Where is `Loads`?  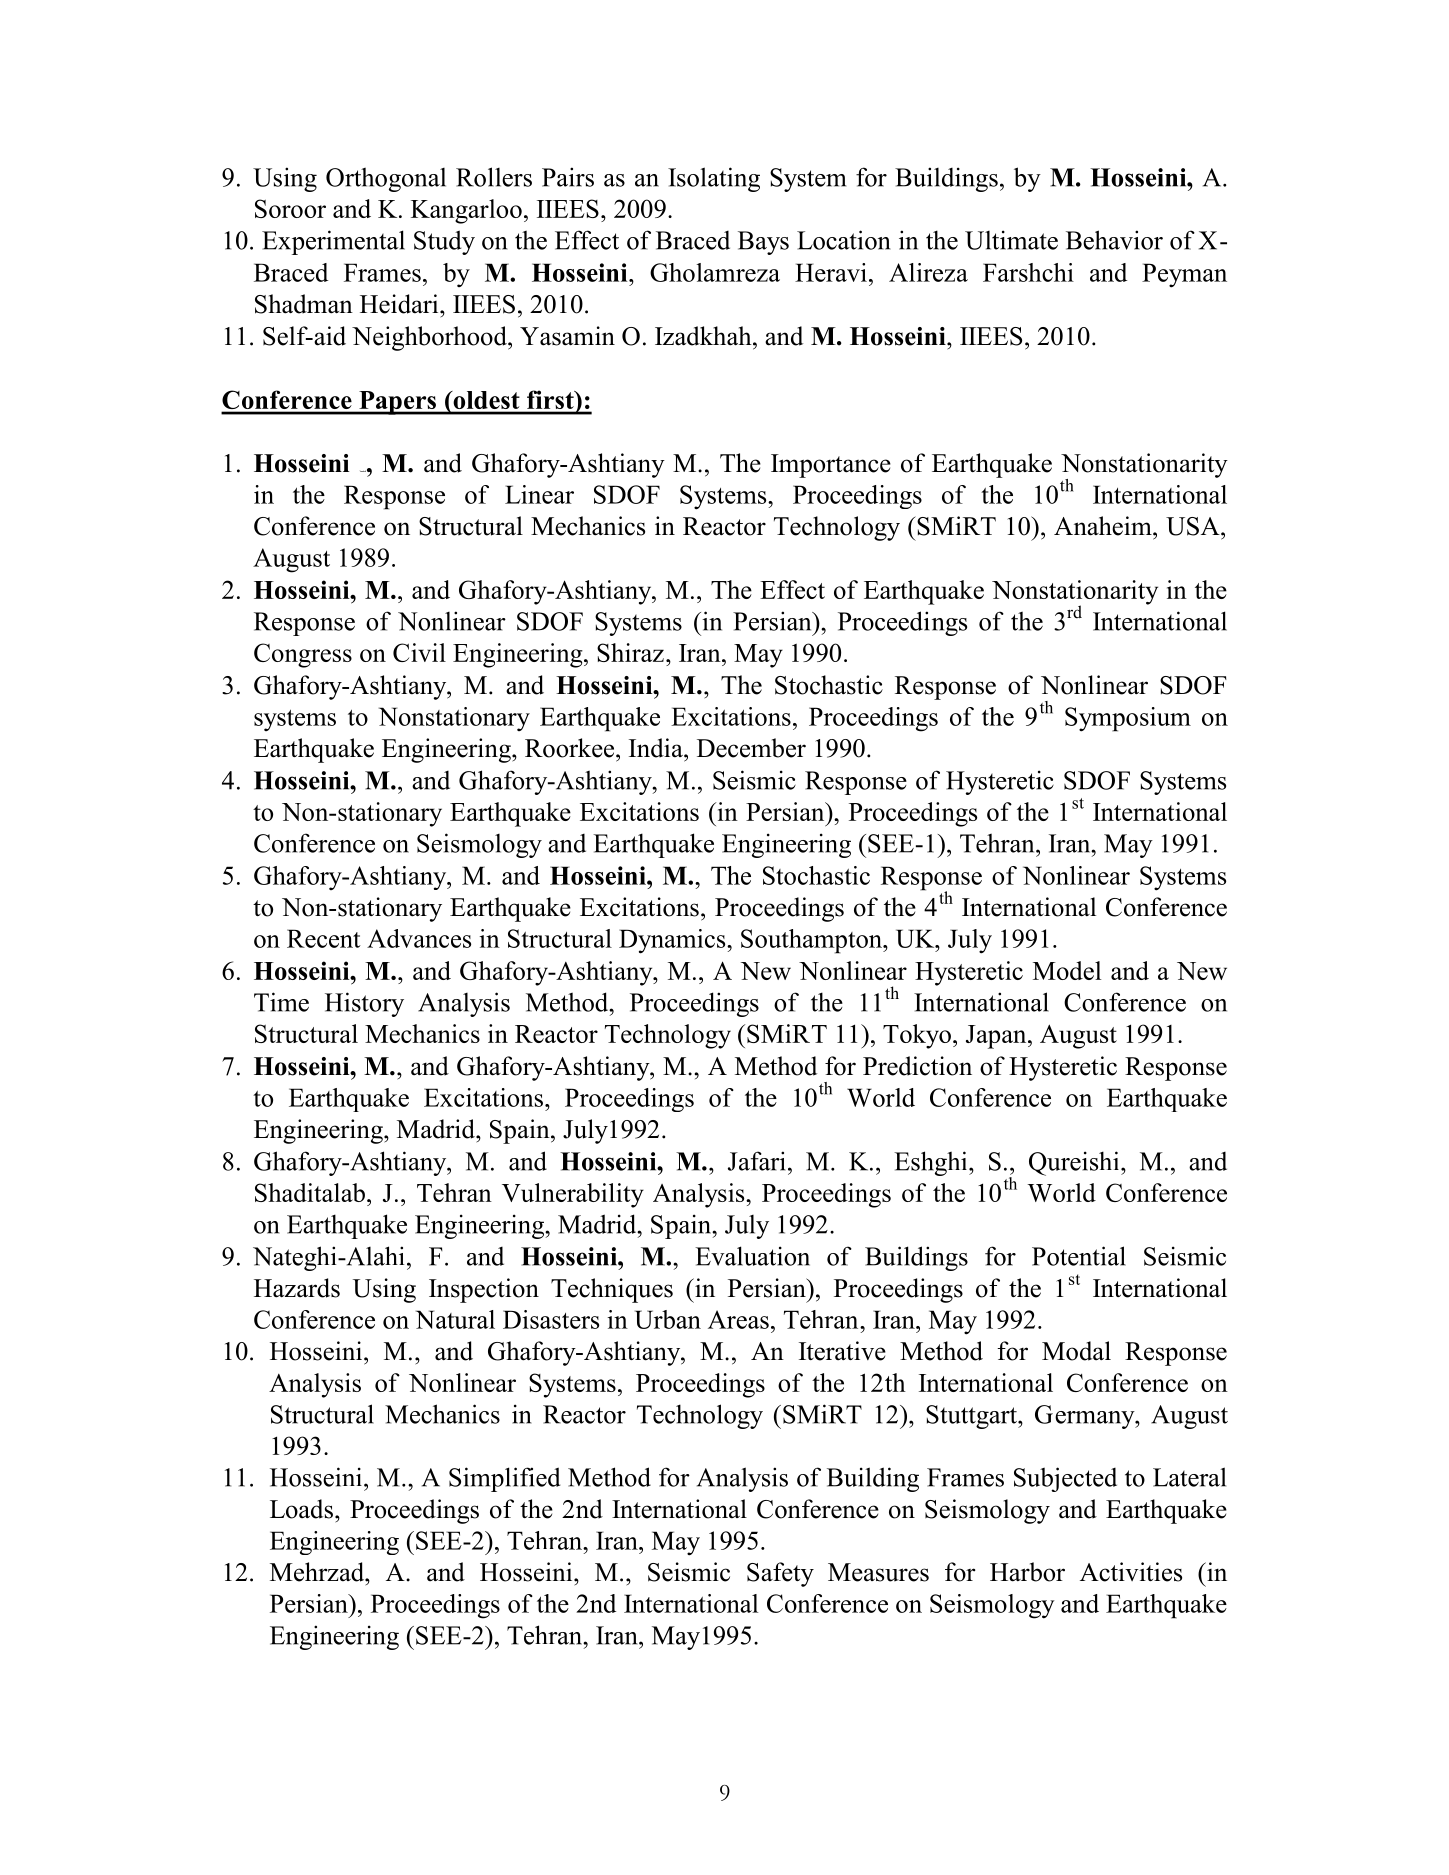 Loads is located at coordinates (301, 1509).
